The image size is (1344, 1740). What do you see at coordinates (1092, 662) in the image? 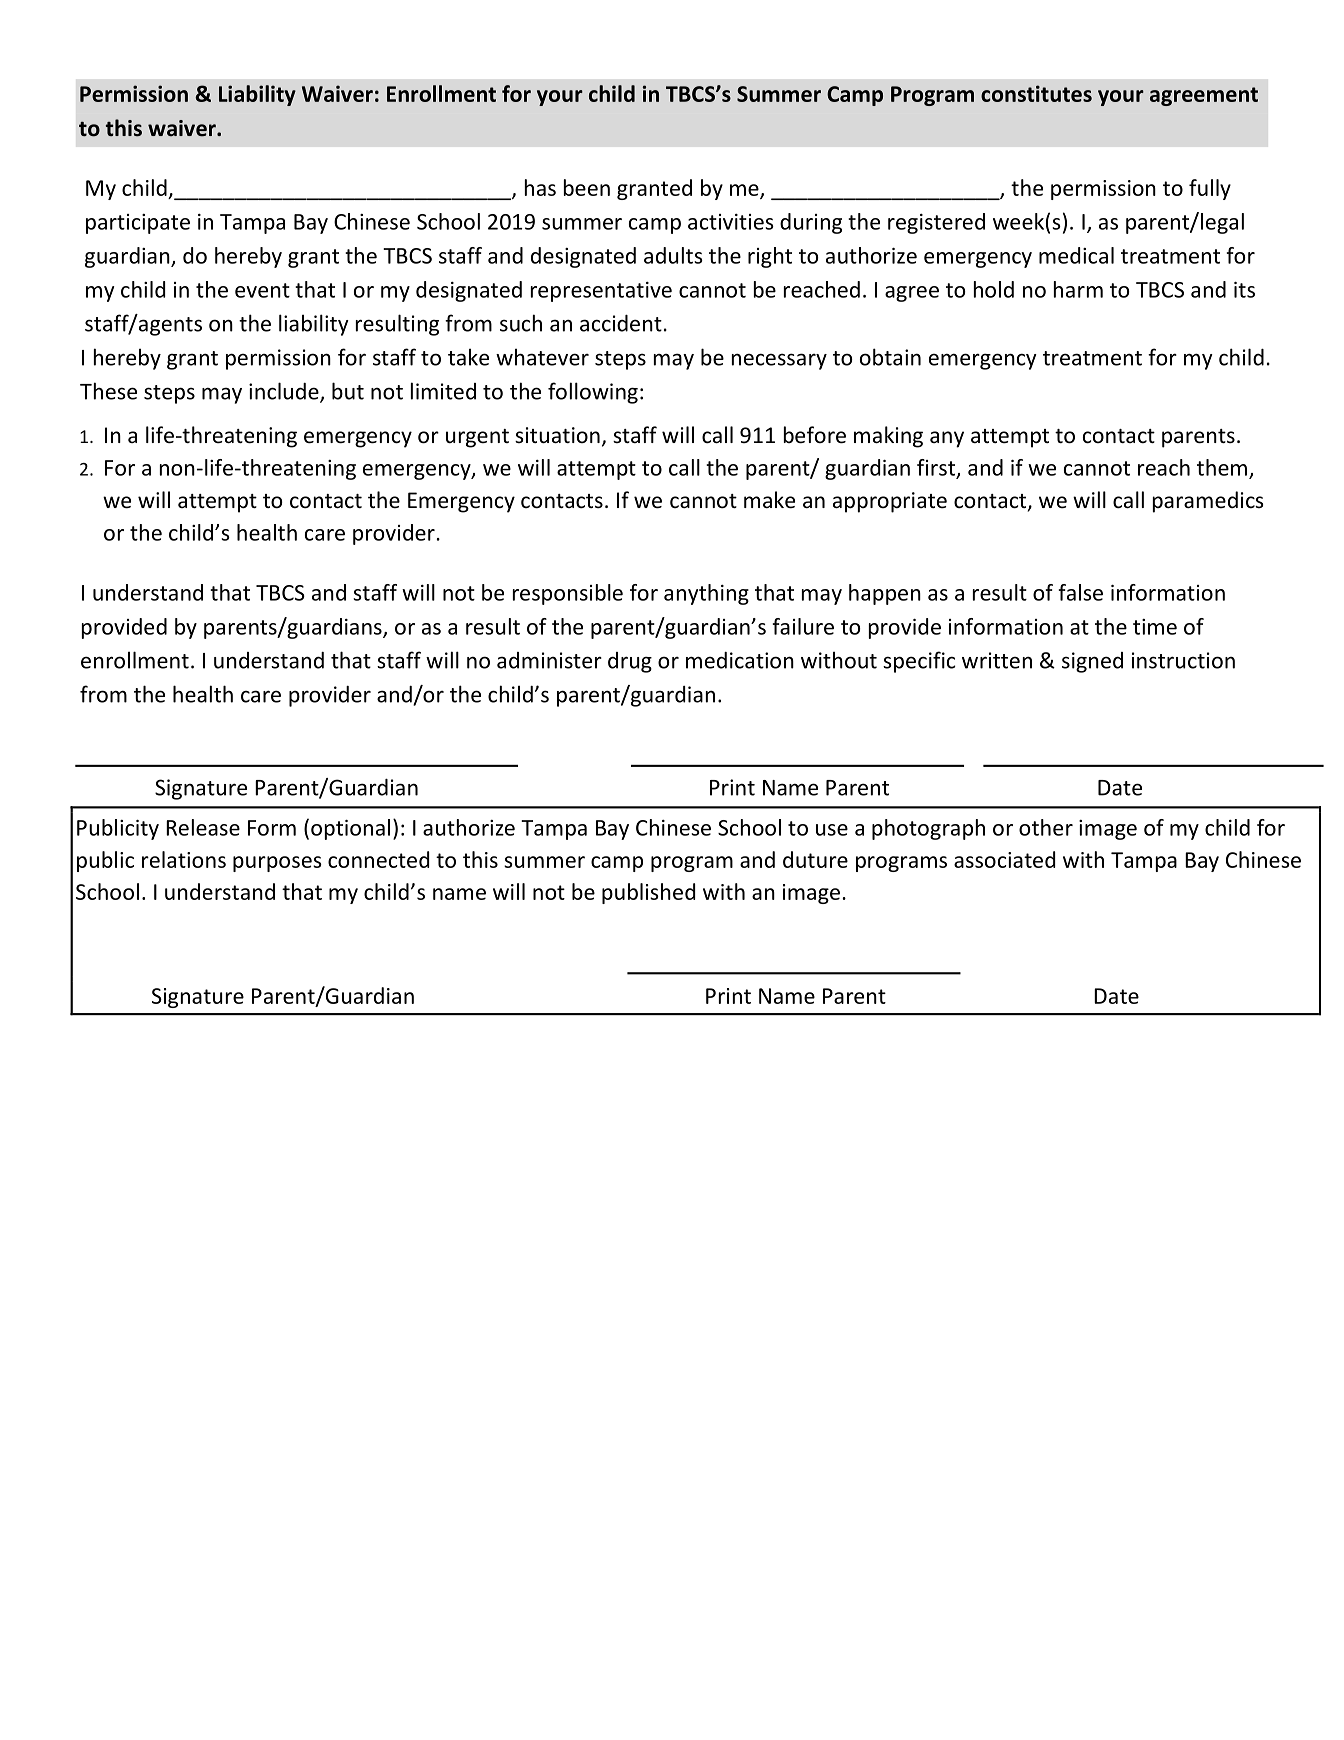
I see `signed` at bounding box center [1092, 662].
